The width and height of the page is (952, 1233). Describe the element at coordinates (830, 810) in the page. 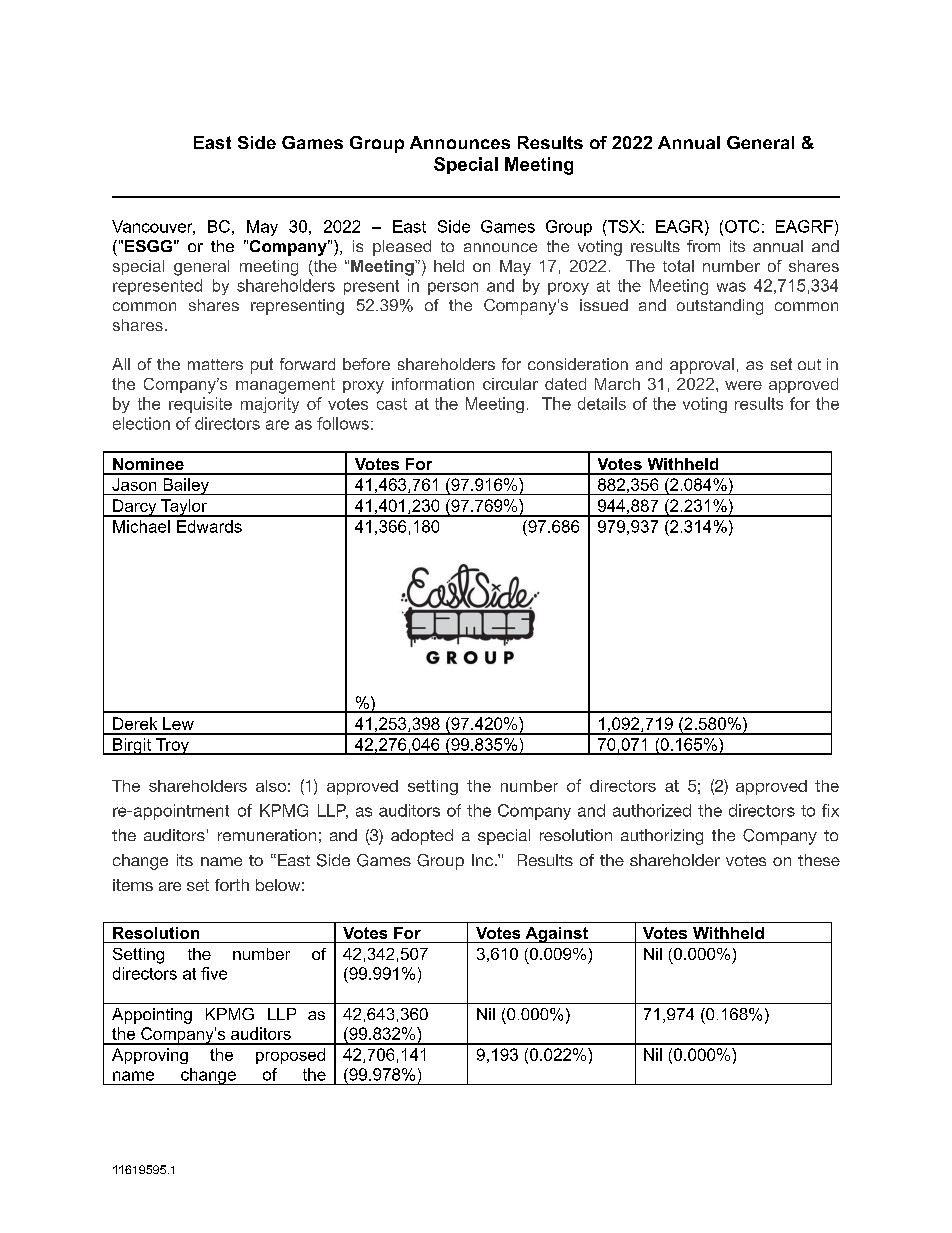

I see `fix` at that location.
